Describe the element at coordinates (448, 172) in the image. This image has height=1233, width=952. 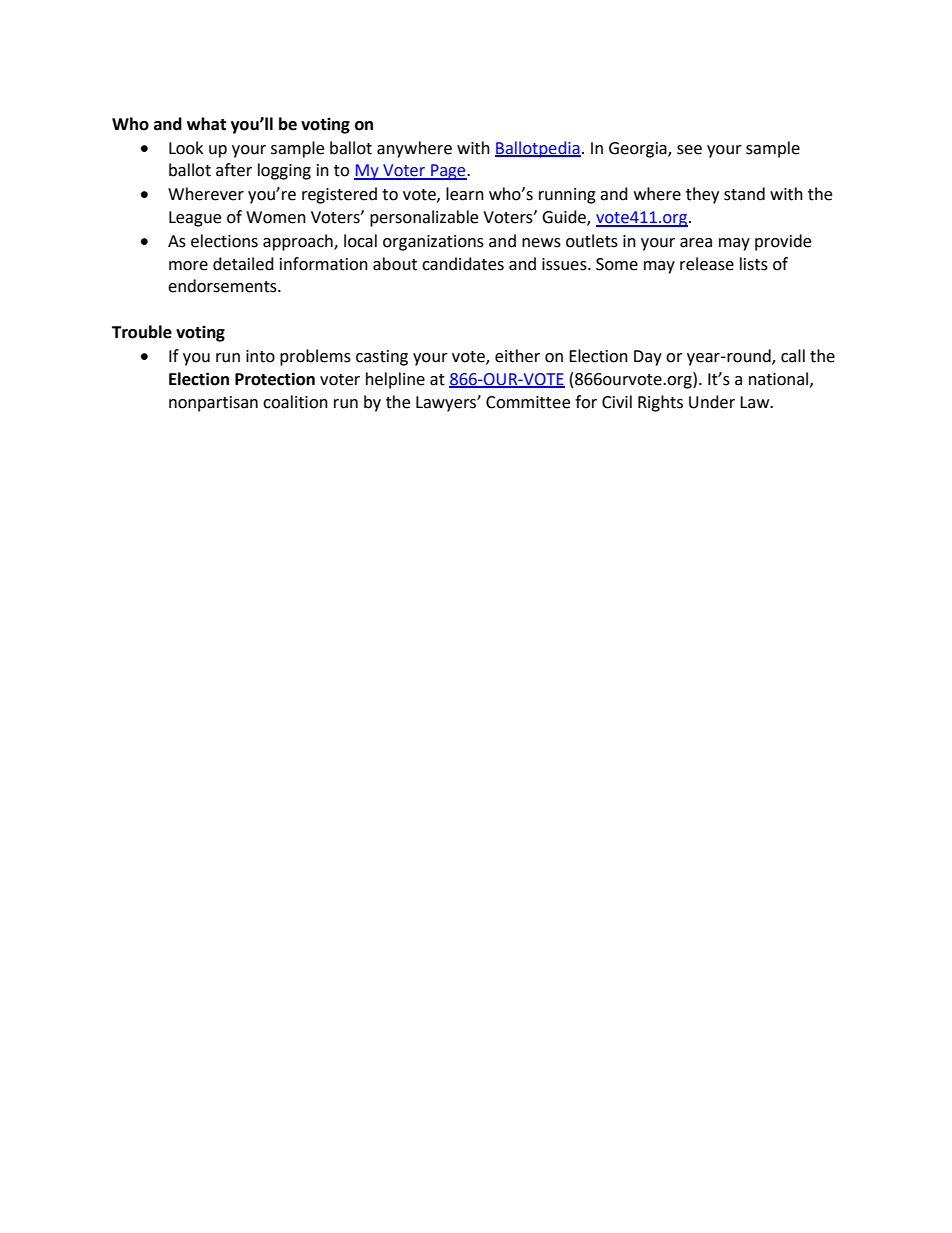
I see `Page` at that location.
